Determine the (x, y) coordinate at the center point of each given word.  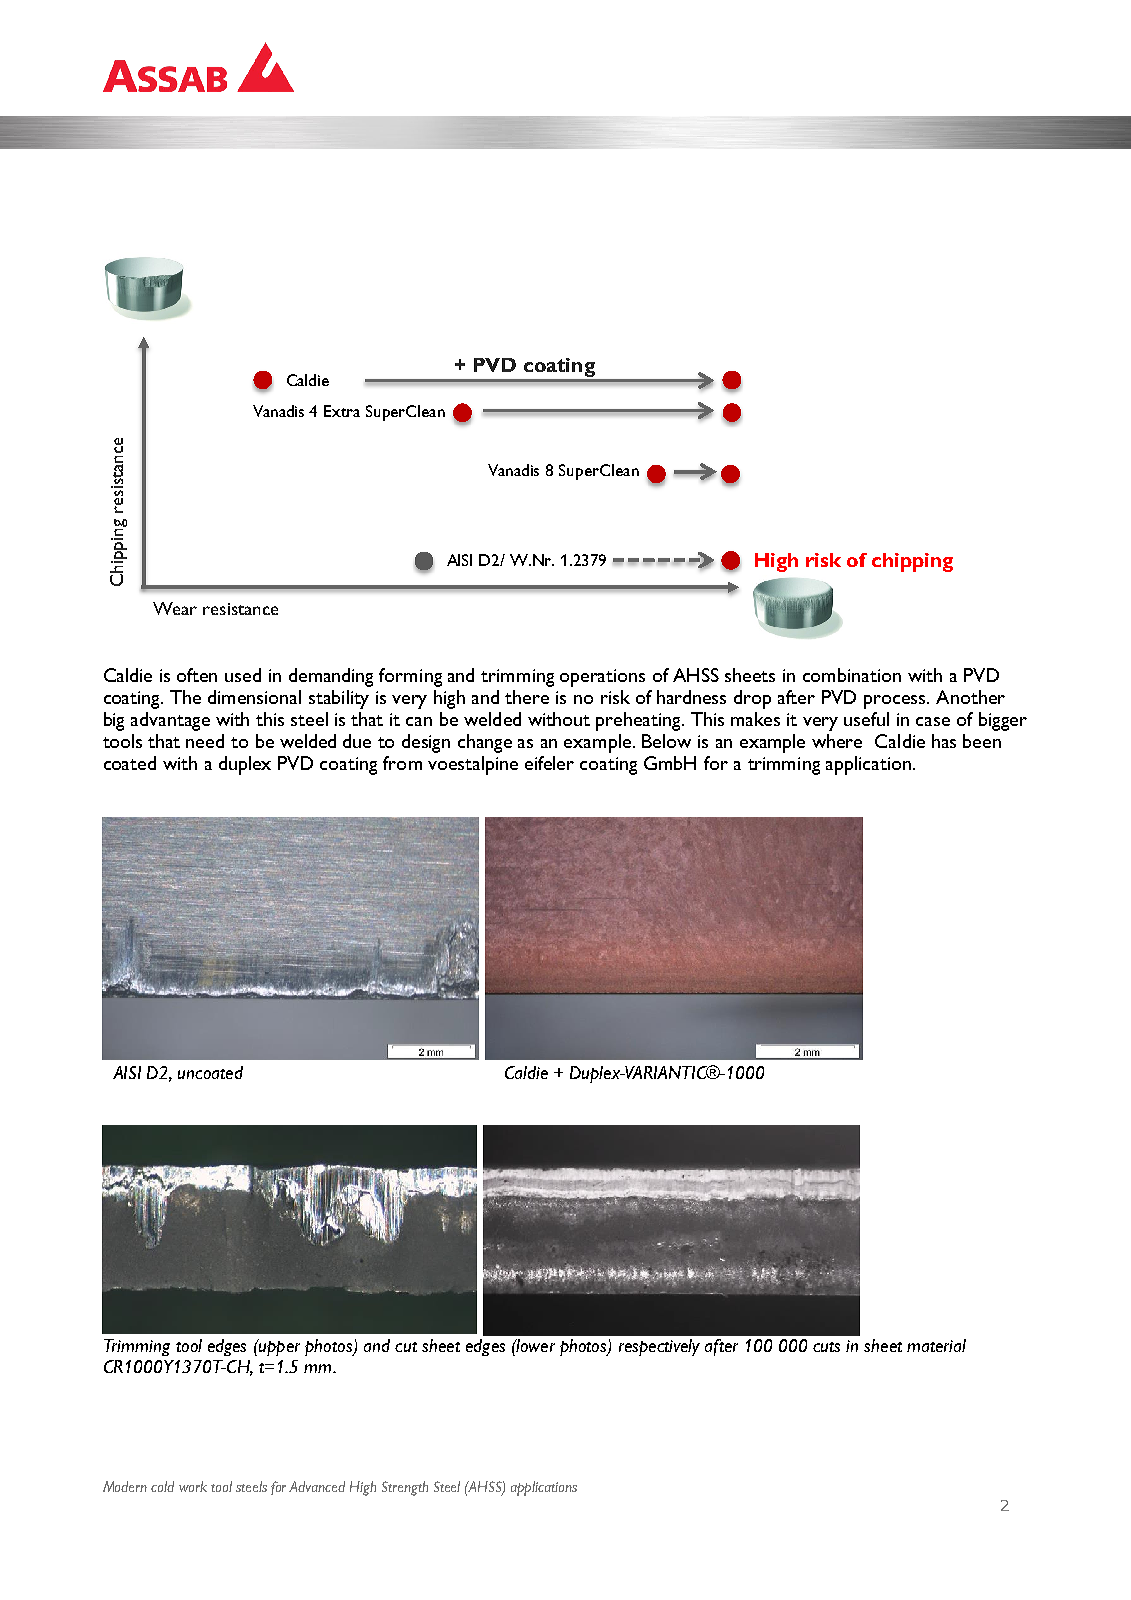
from (402, 763)
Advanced (317, 1486)
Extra (342, 411)
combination (852, 675)
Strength (405, 1488)
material (936, 1345)
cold (162, 1486)
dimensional (254, 697)
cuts (826, 1347)
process (896, 702)
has (944, 741)
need (205, 741)
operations (602, 678)
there (527, 697)
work (193, 1486)
